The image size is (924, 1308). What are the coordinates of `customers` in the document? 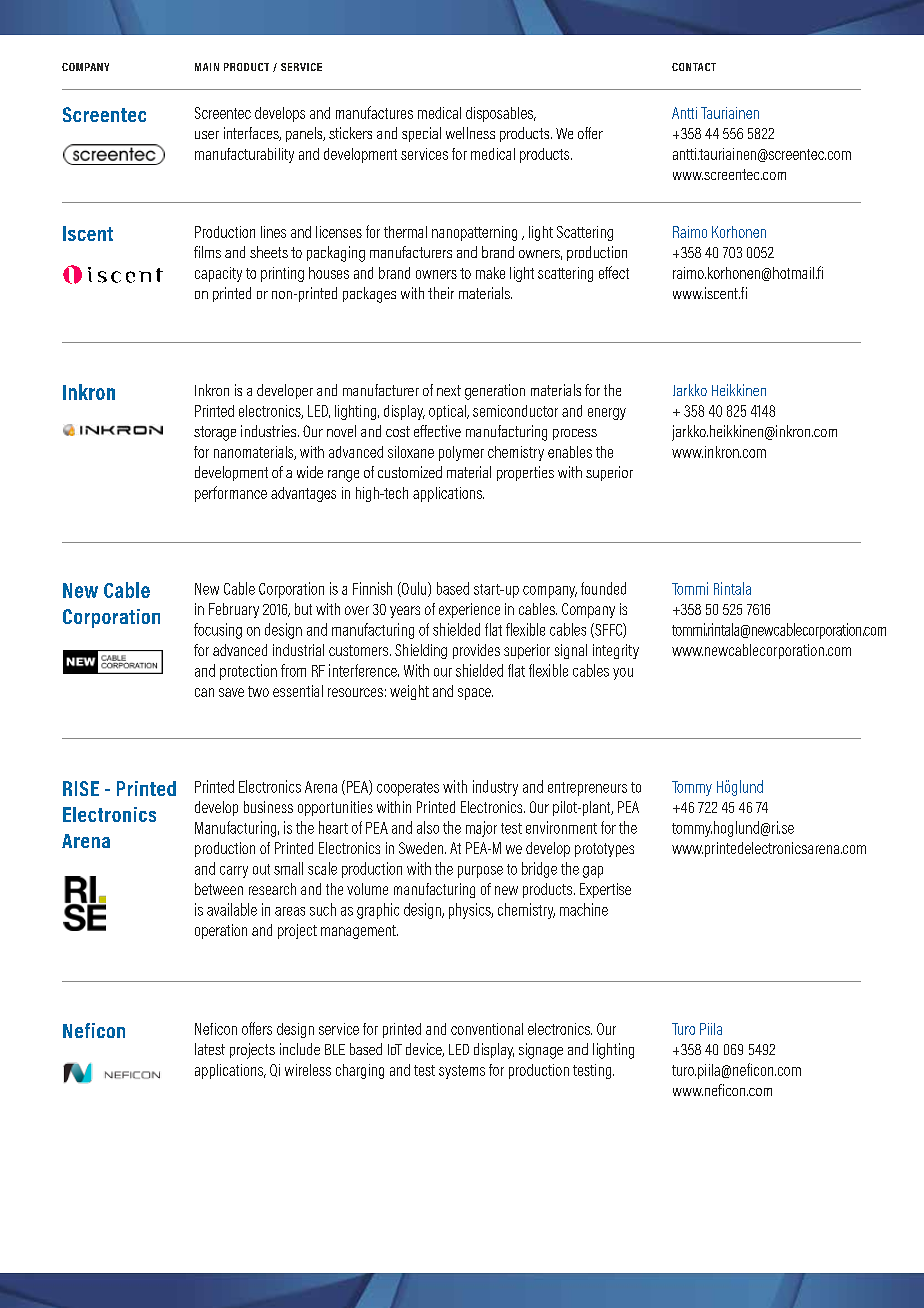 It's located at (358, 650).
